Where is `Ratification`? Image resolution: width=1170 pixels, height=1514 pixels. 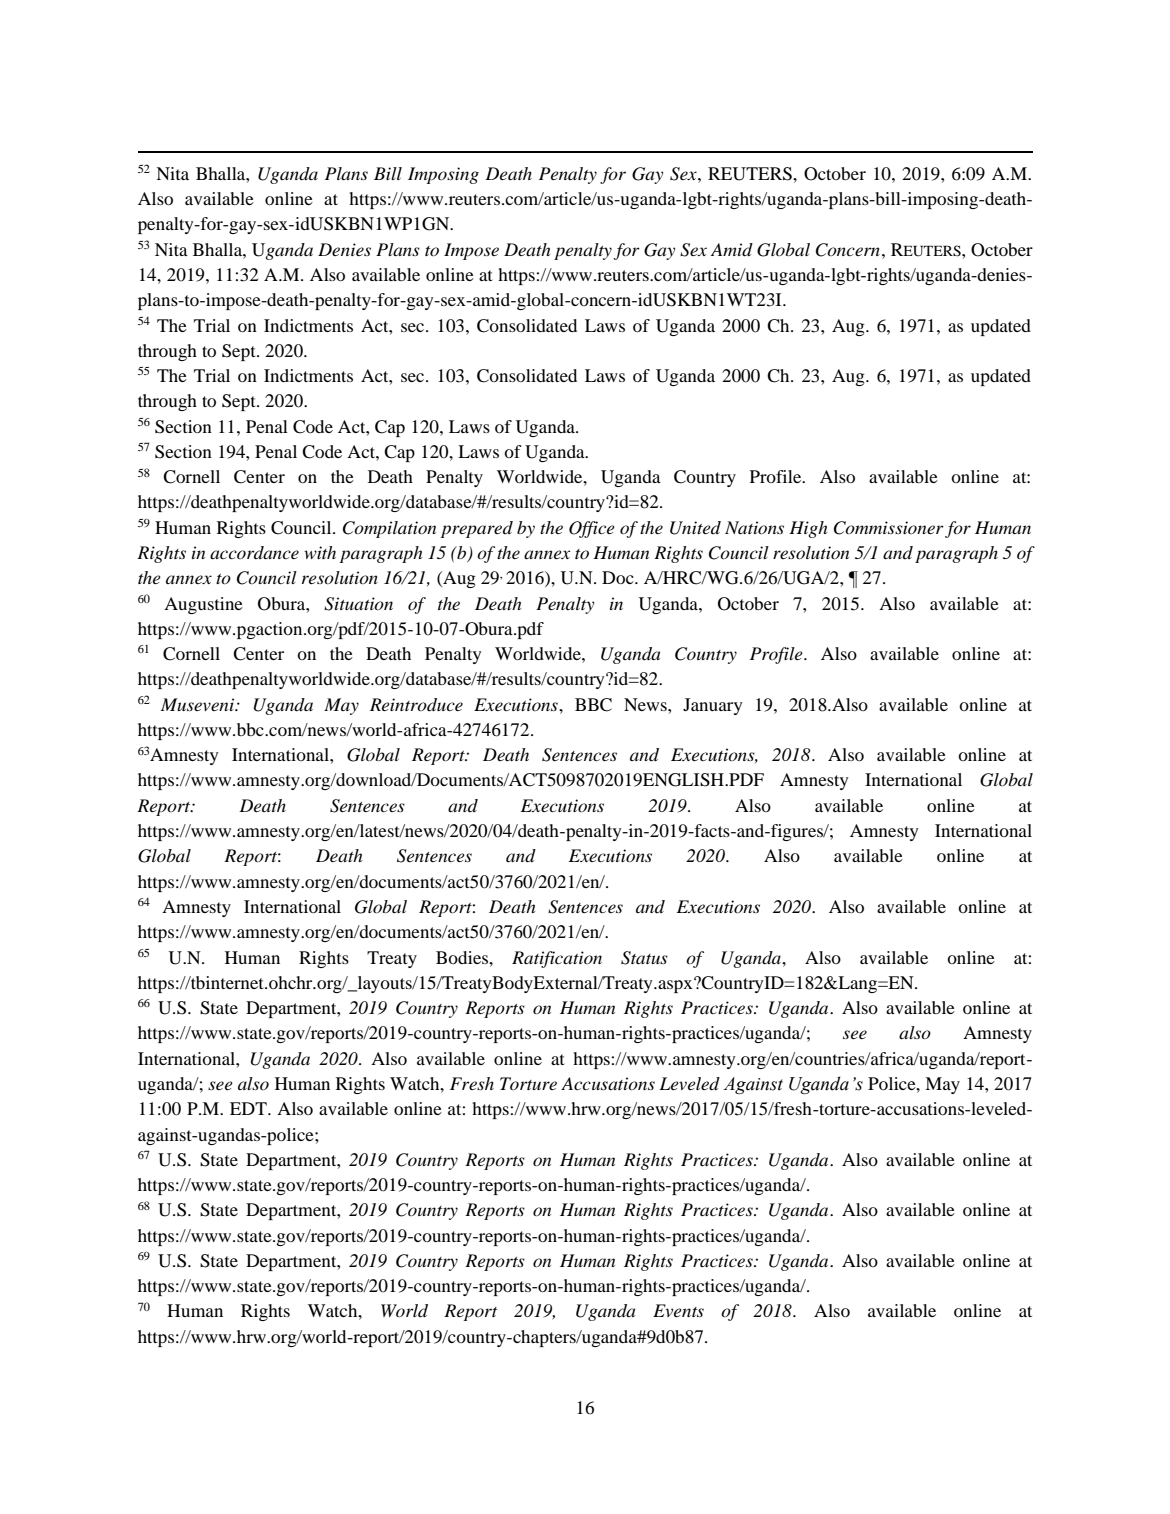 Ratification is located at coordinates (557, 959).
